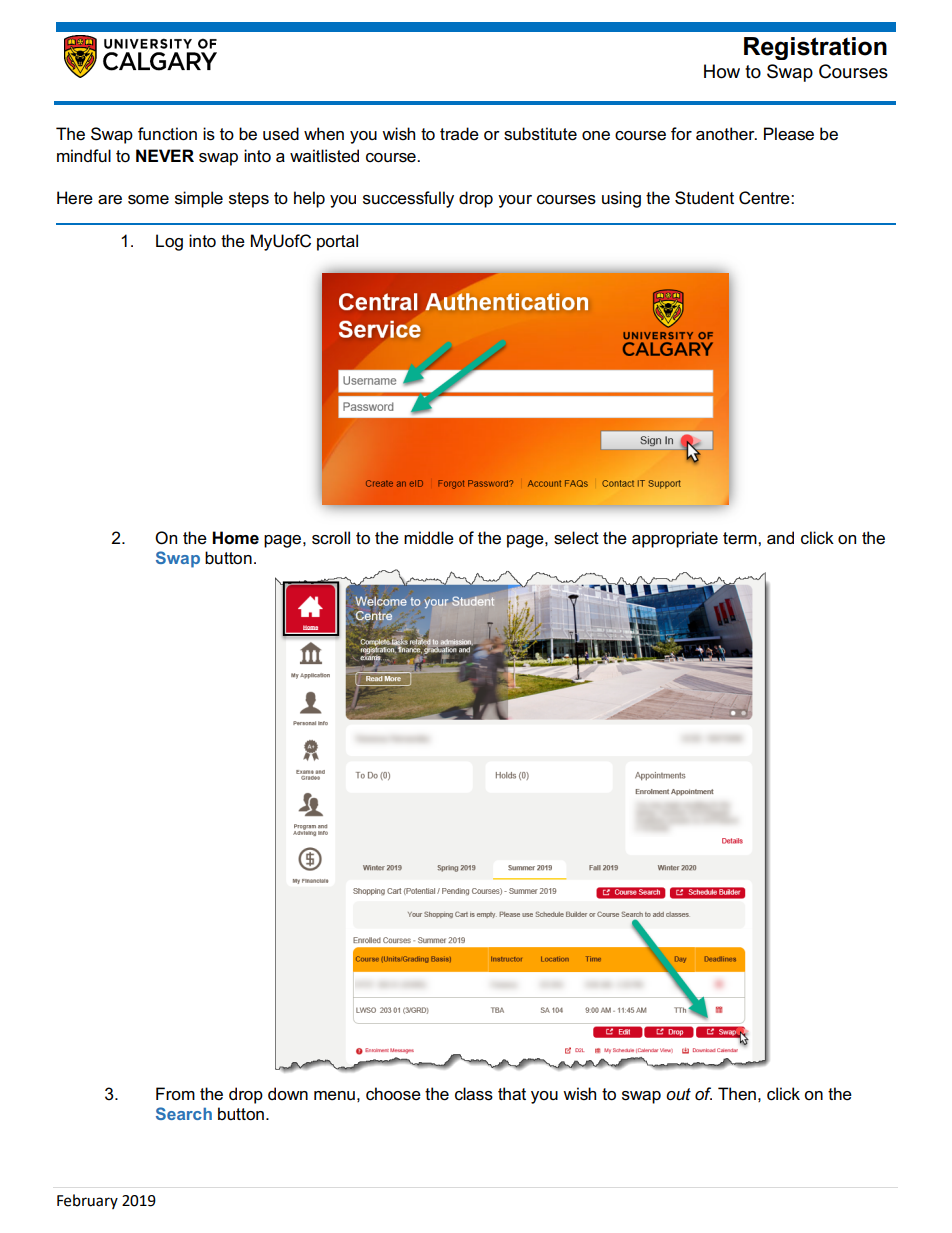  I want to click on Search, so click(184, 1113).
